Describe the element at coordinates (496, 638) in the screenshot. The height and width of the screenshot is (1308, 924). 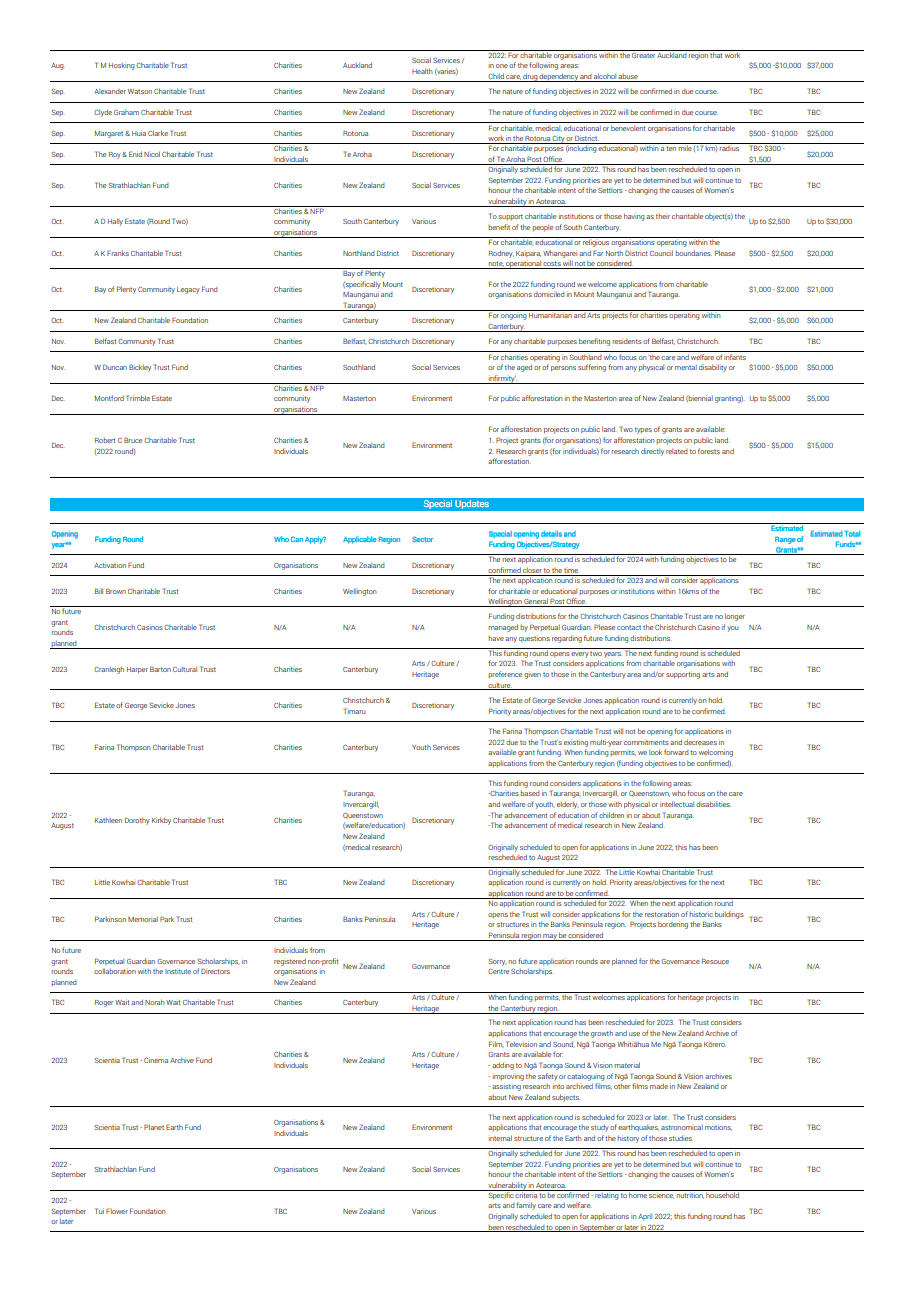
I see `have` at that location.
